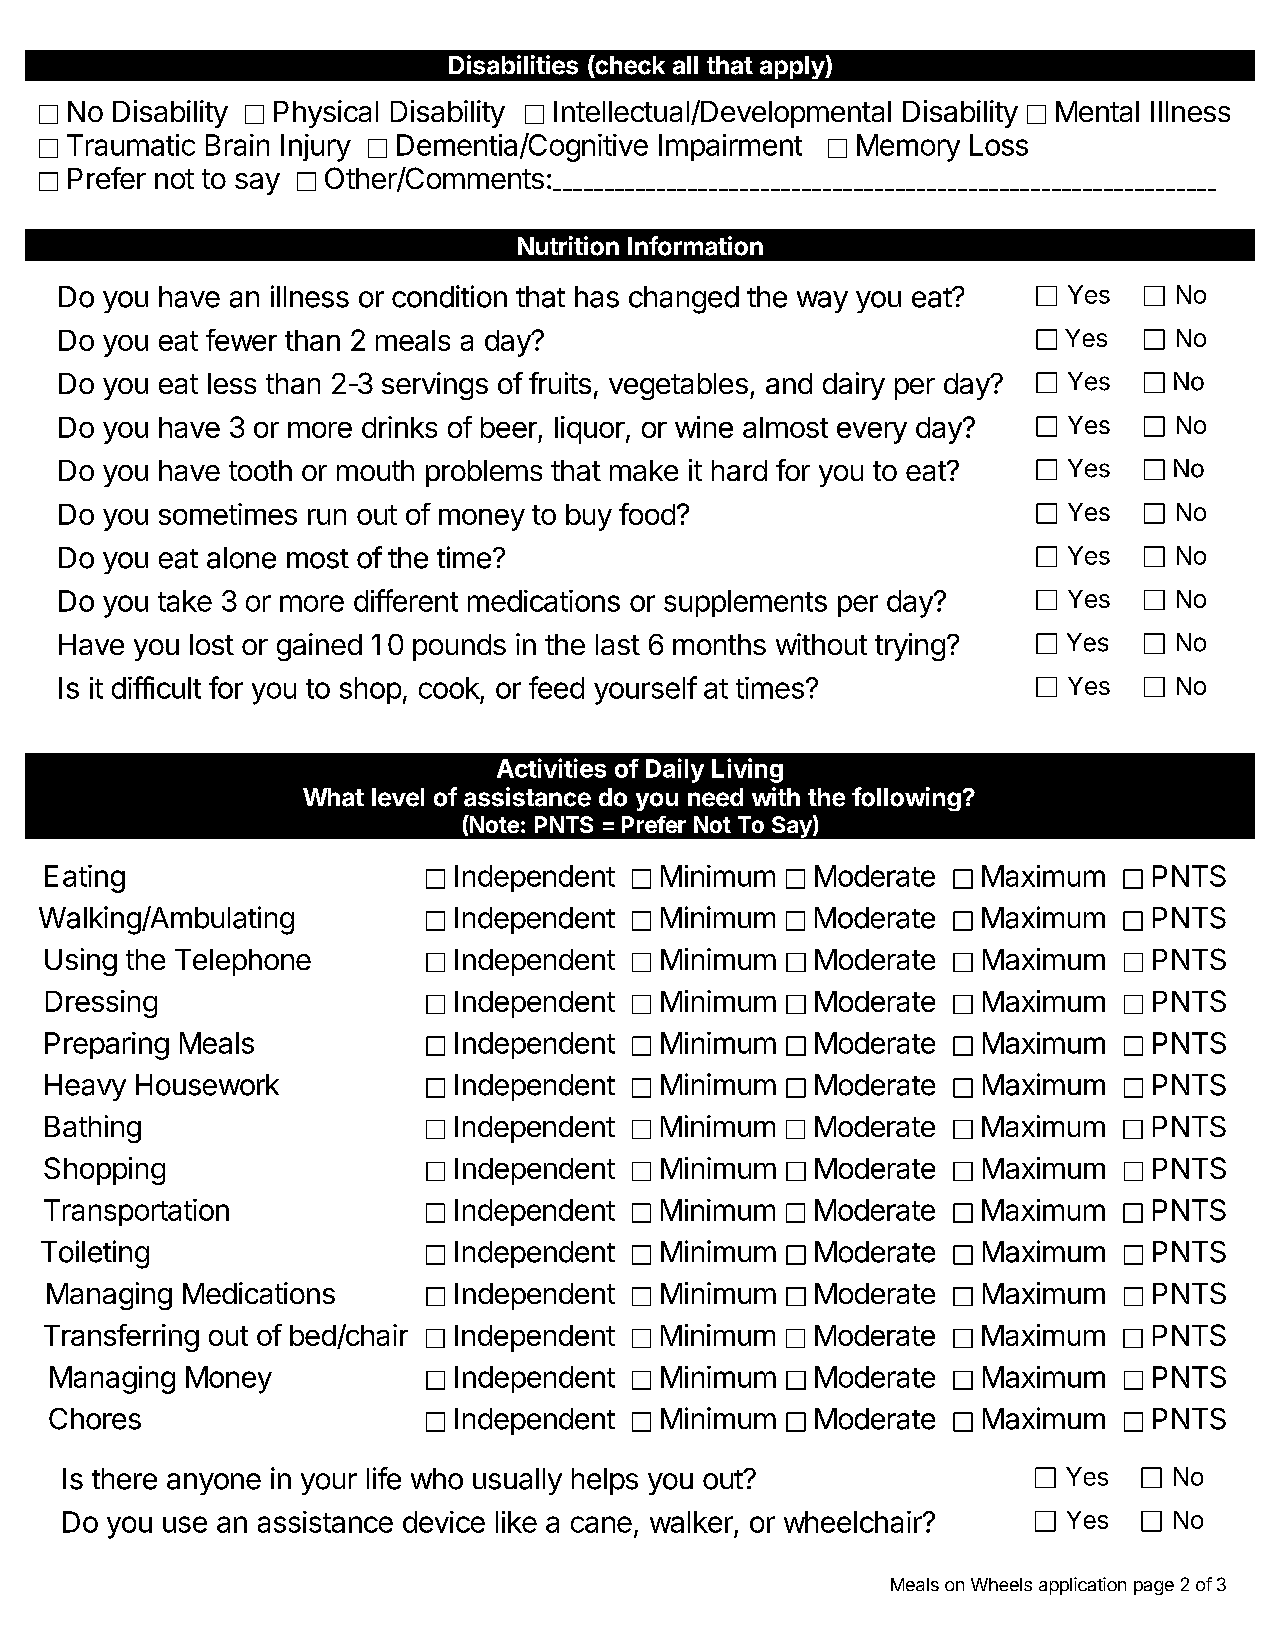 This page has width=1271, height=1645. I want to click on trying, so click(910, 647).
